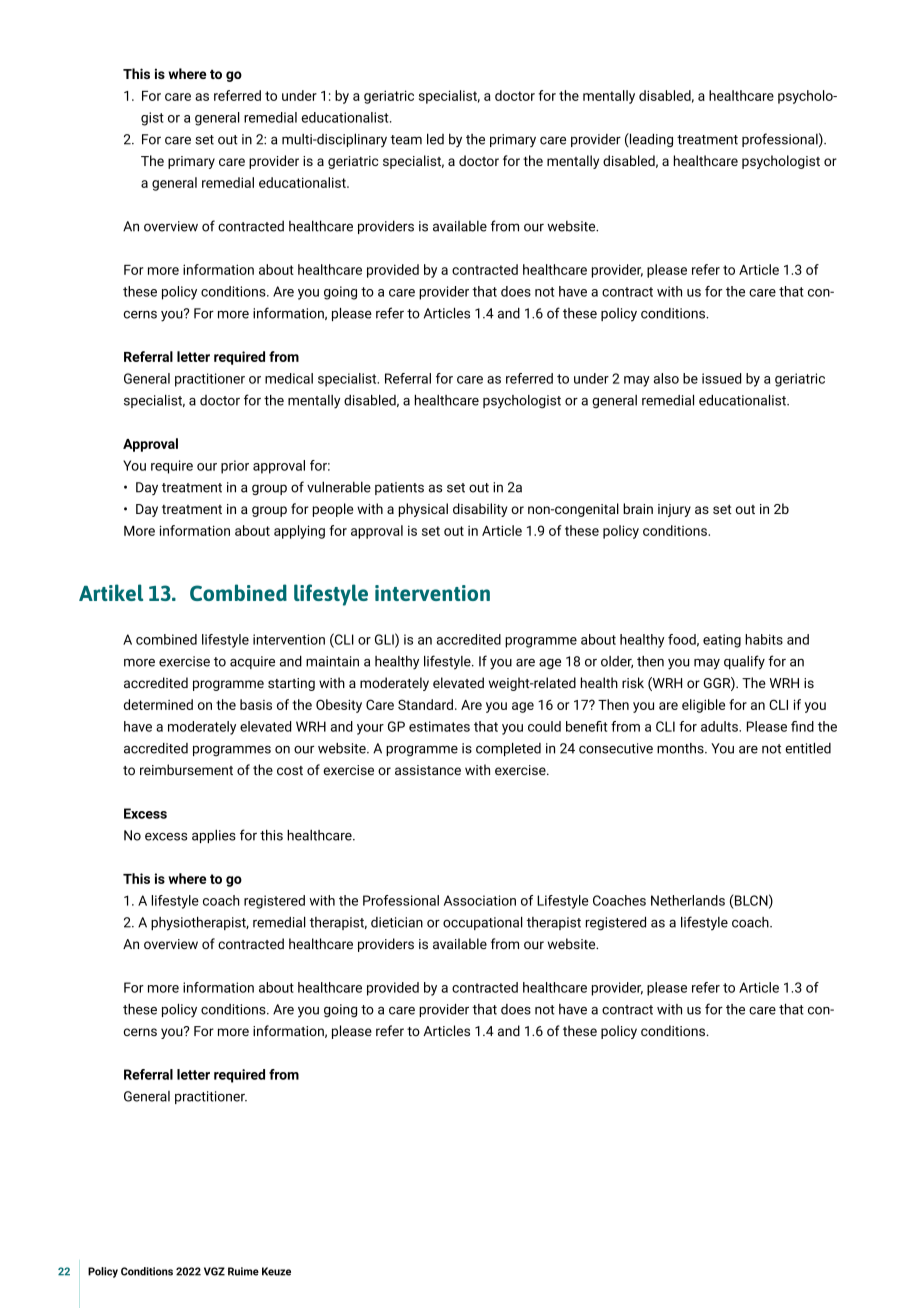 The width and height of the screenshot is (924, 1308). What do you see at coordinates (674, 510) in the screenshot?
I see `injury` at bounding box center [674, 510].
